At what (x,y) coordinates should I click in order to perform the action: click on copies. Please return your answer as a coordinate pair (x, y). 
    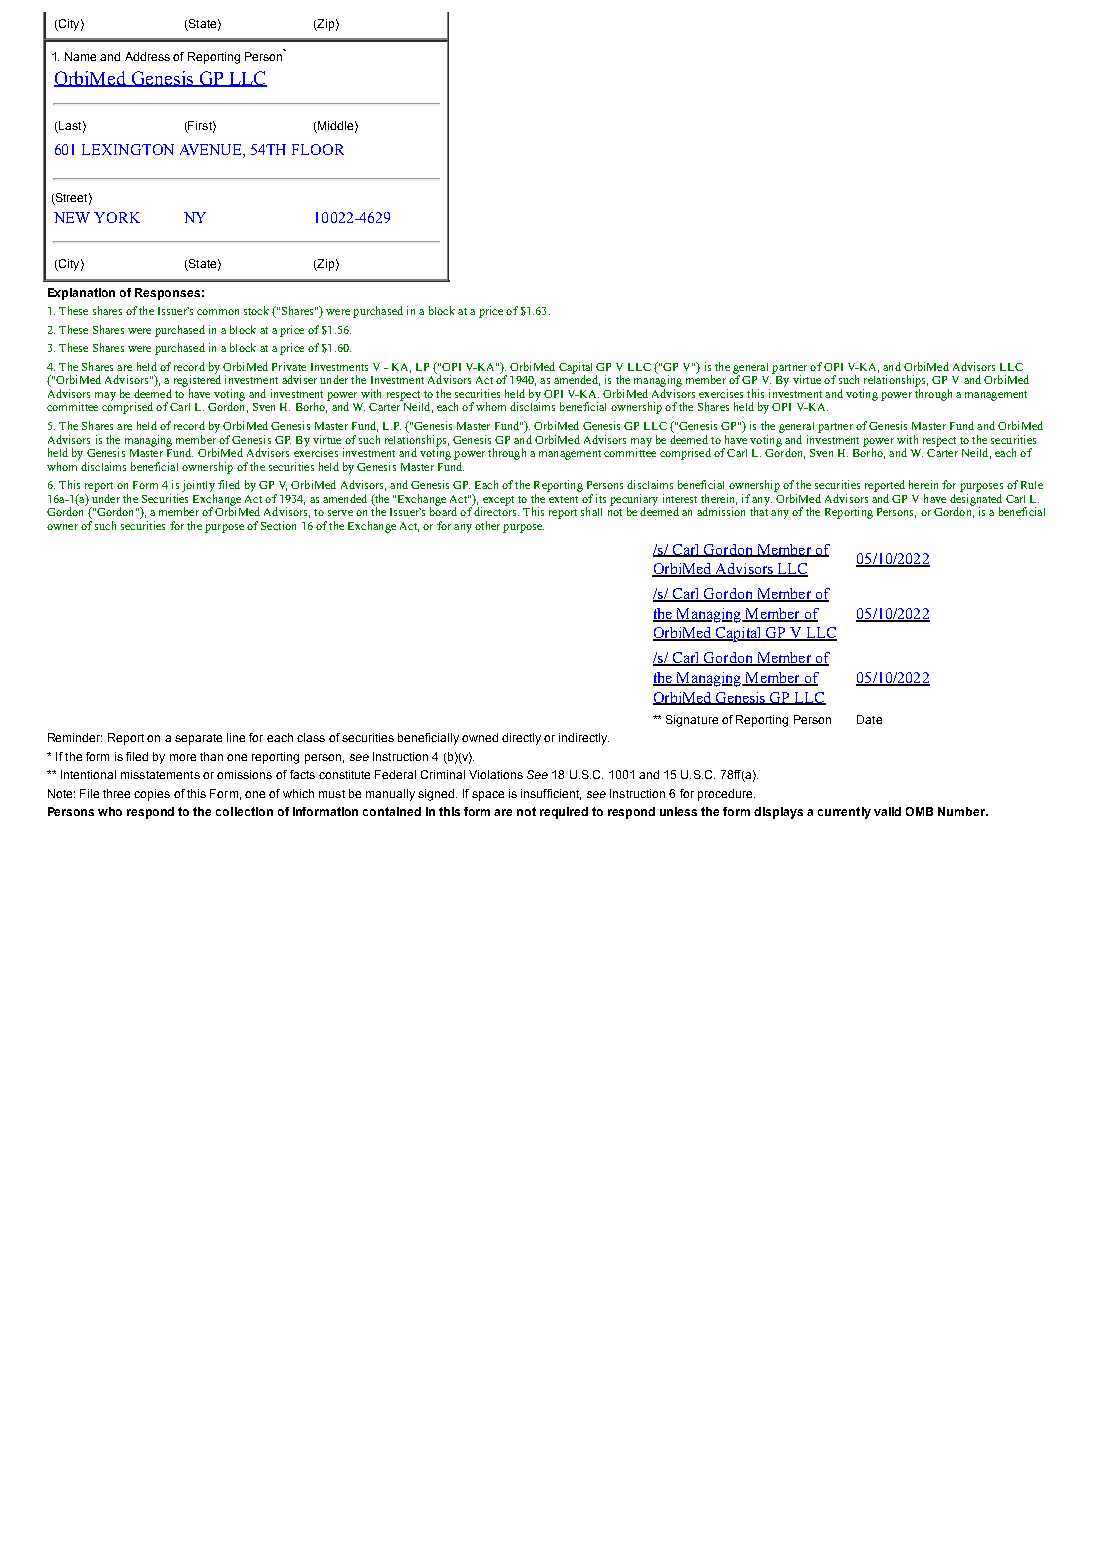
    Looking at the image, I should click on (152, 795).
